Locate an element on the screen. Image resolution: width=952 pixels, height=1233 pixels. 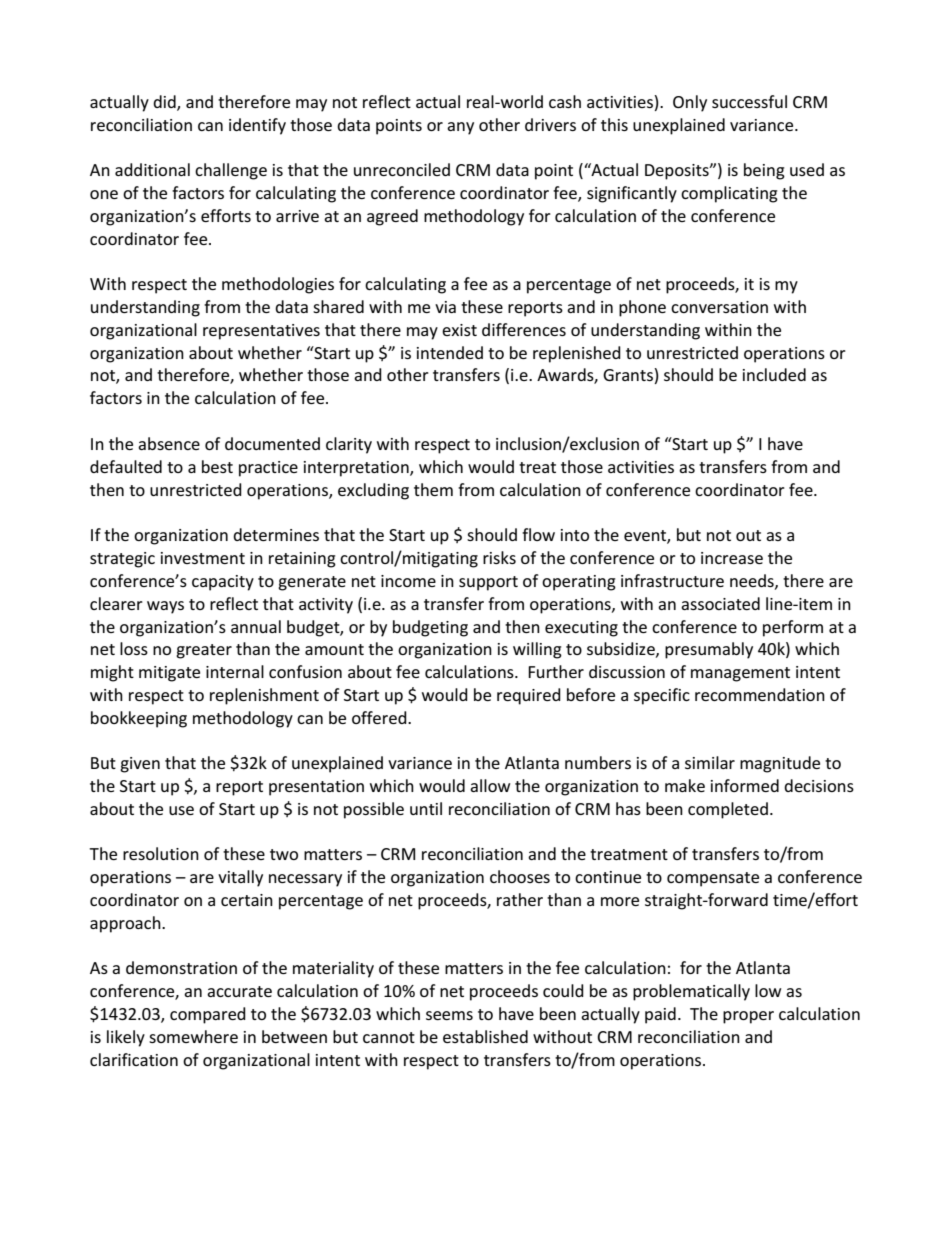
somewhere is located at coordinates (193, 1036).
